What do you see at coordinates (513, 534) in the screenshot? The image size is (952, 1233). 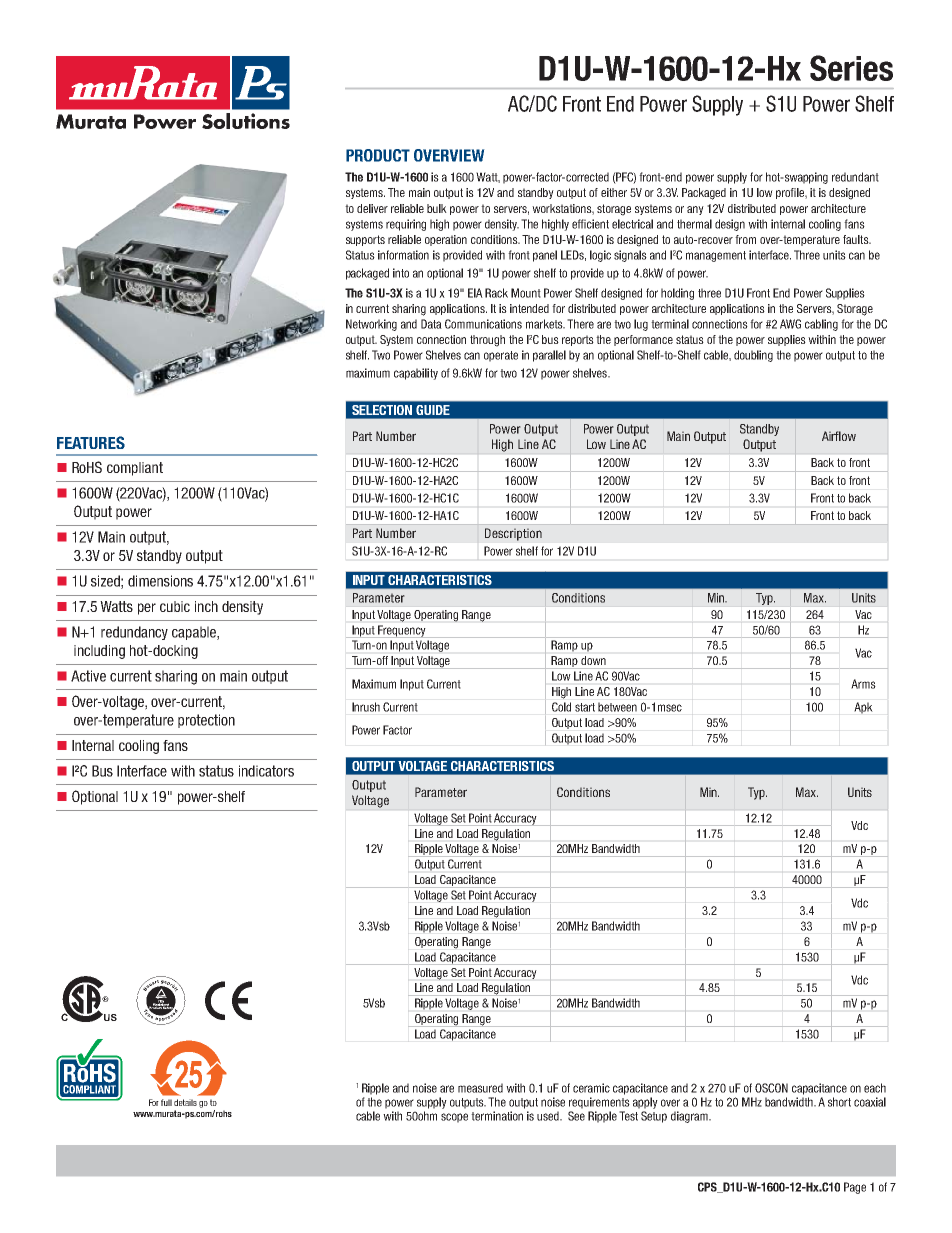 I see `Description` at bounding box center [513, 534].
